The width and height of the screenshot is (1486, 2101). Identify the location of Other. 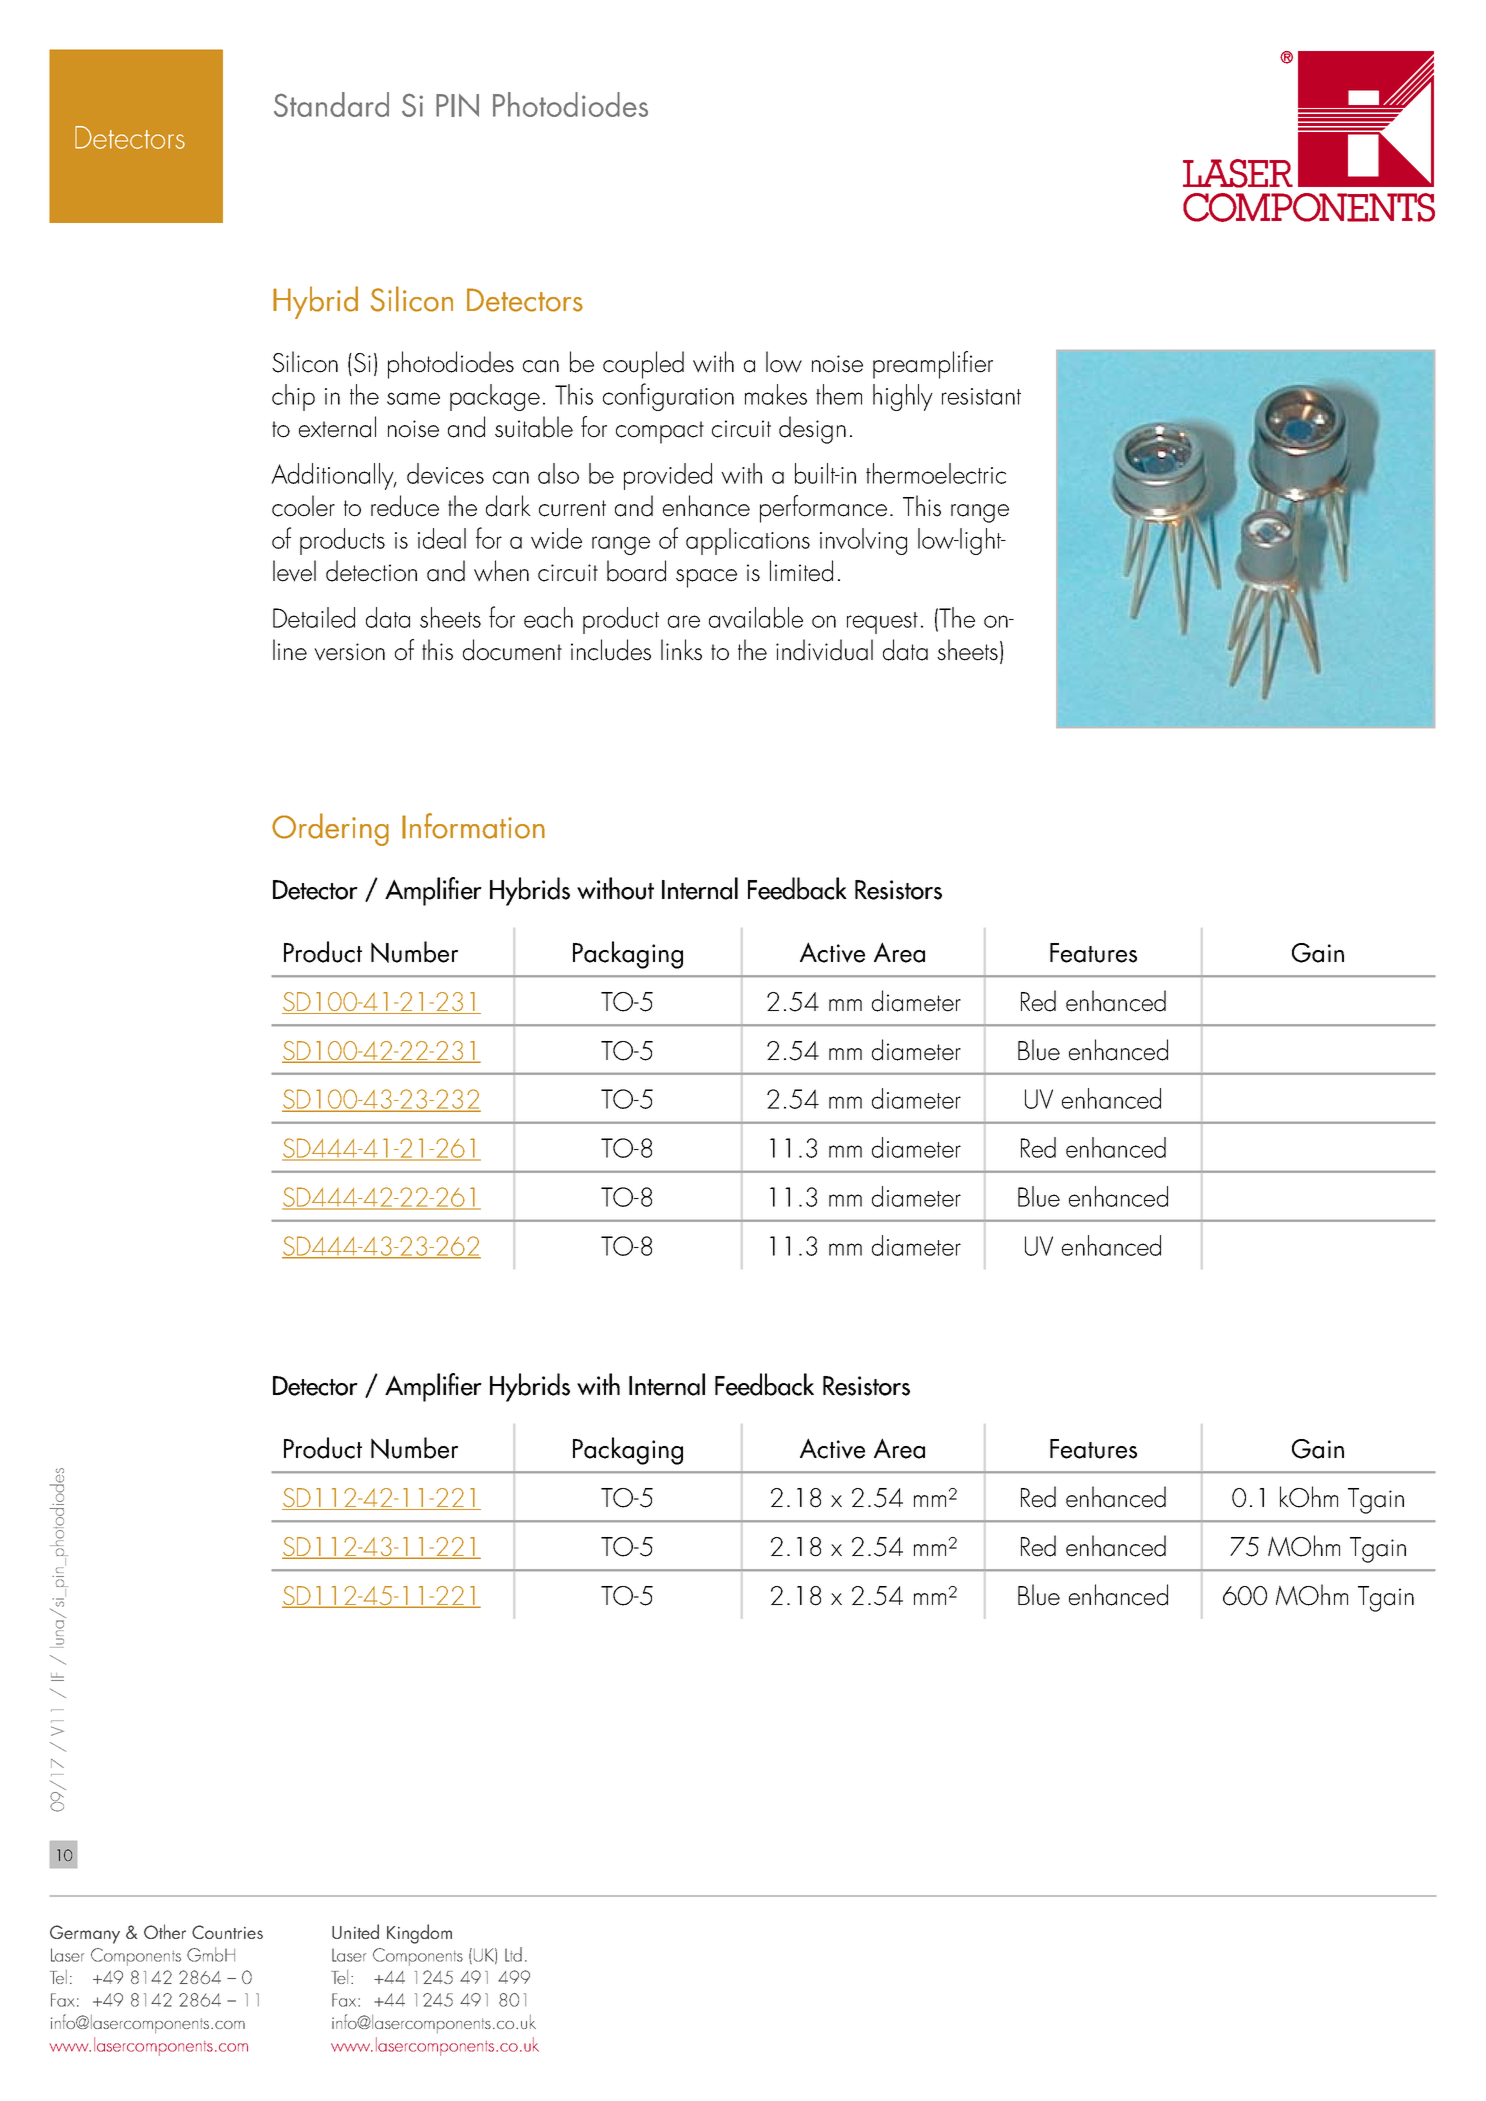
(165, 1931).
